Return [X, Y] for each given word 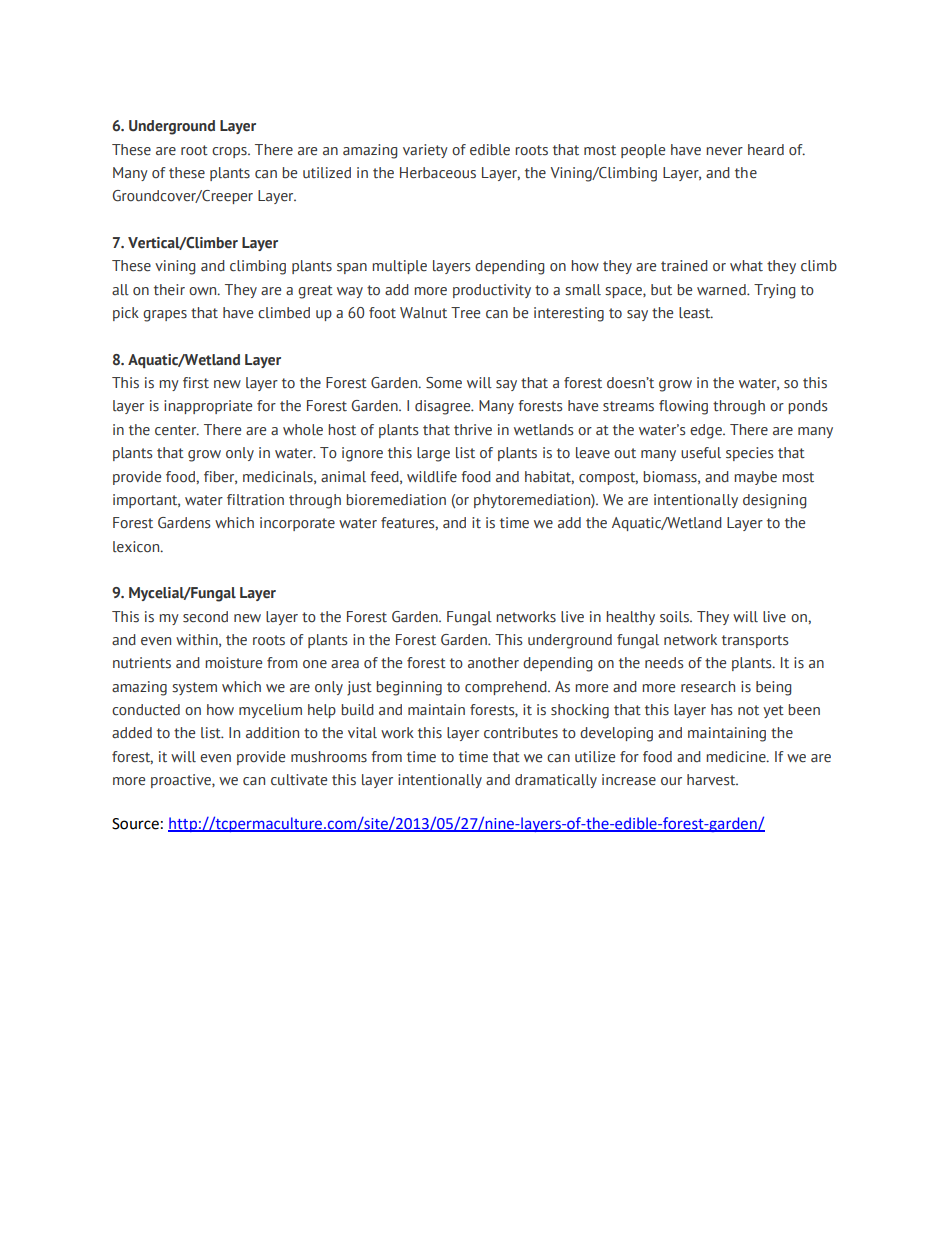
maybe [755, 478]
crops [230, 152]
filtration [255, 500]
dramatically [556, 781]
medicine [737, 757]
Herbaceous [438, 173]
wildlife [432, 477]
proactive [182, 781]
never [724, 151]
